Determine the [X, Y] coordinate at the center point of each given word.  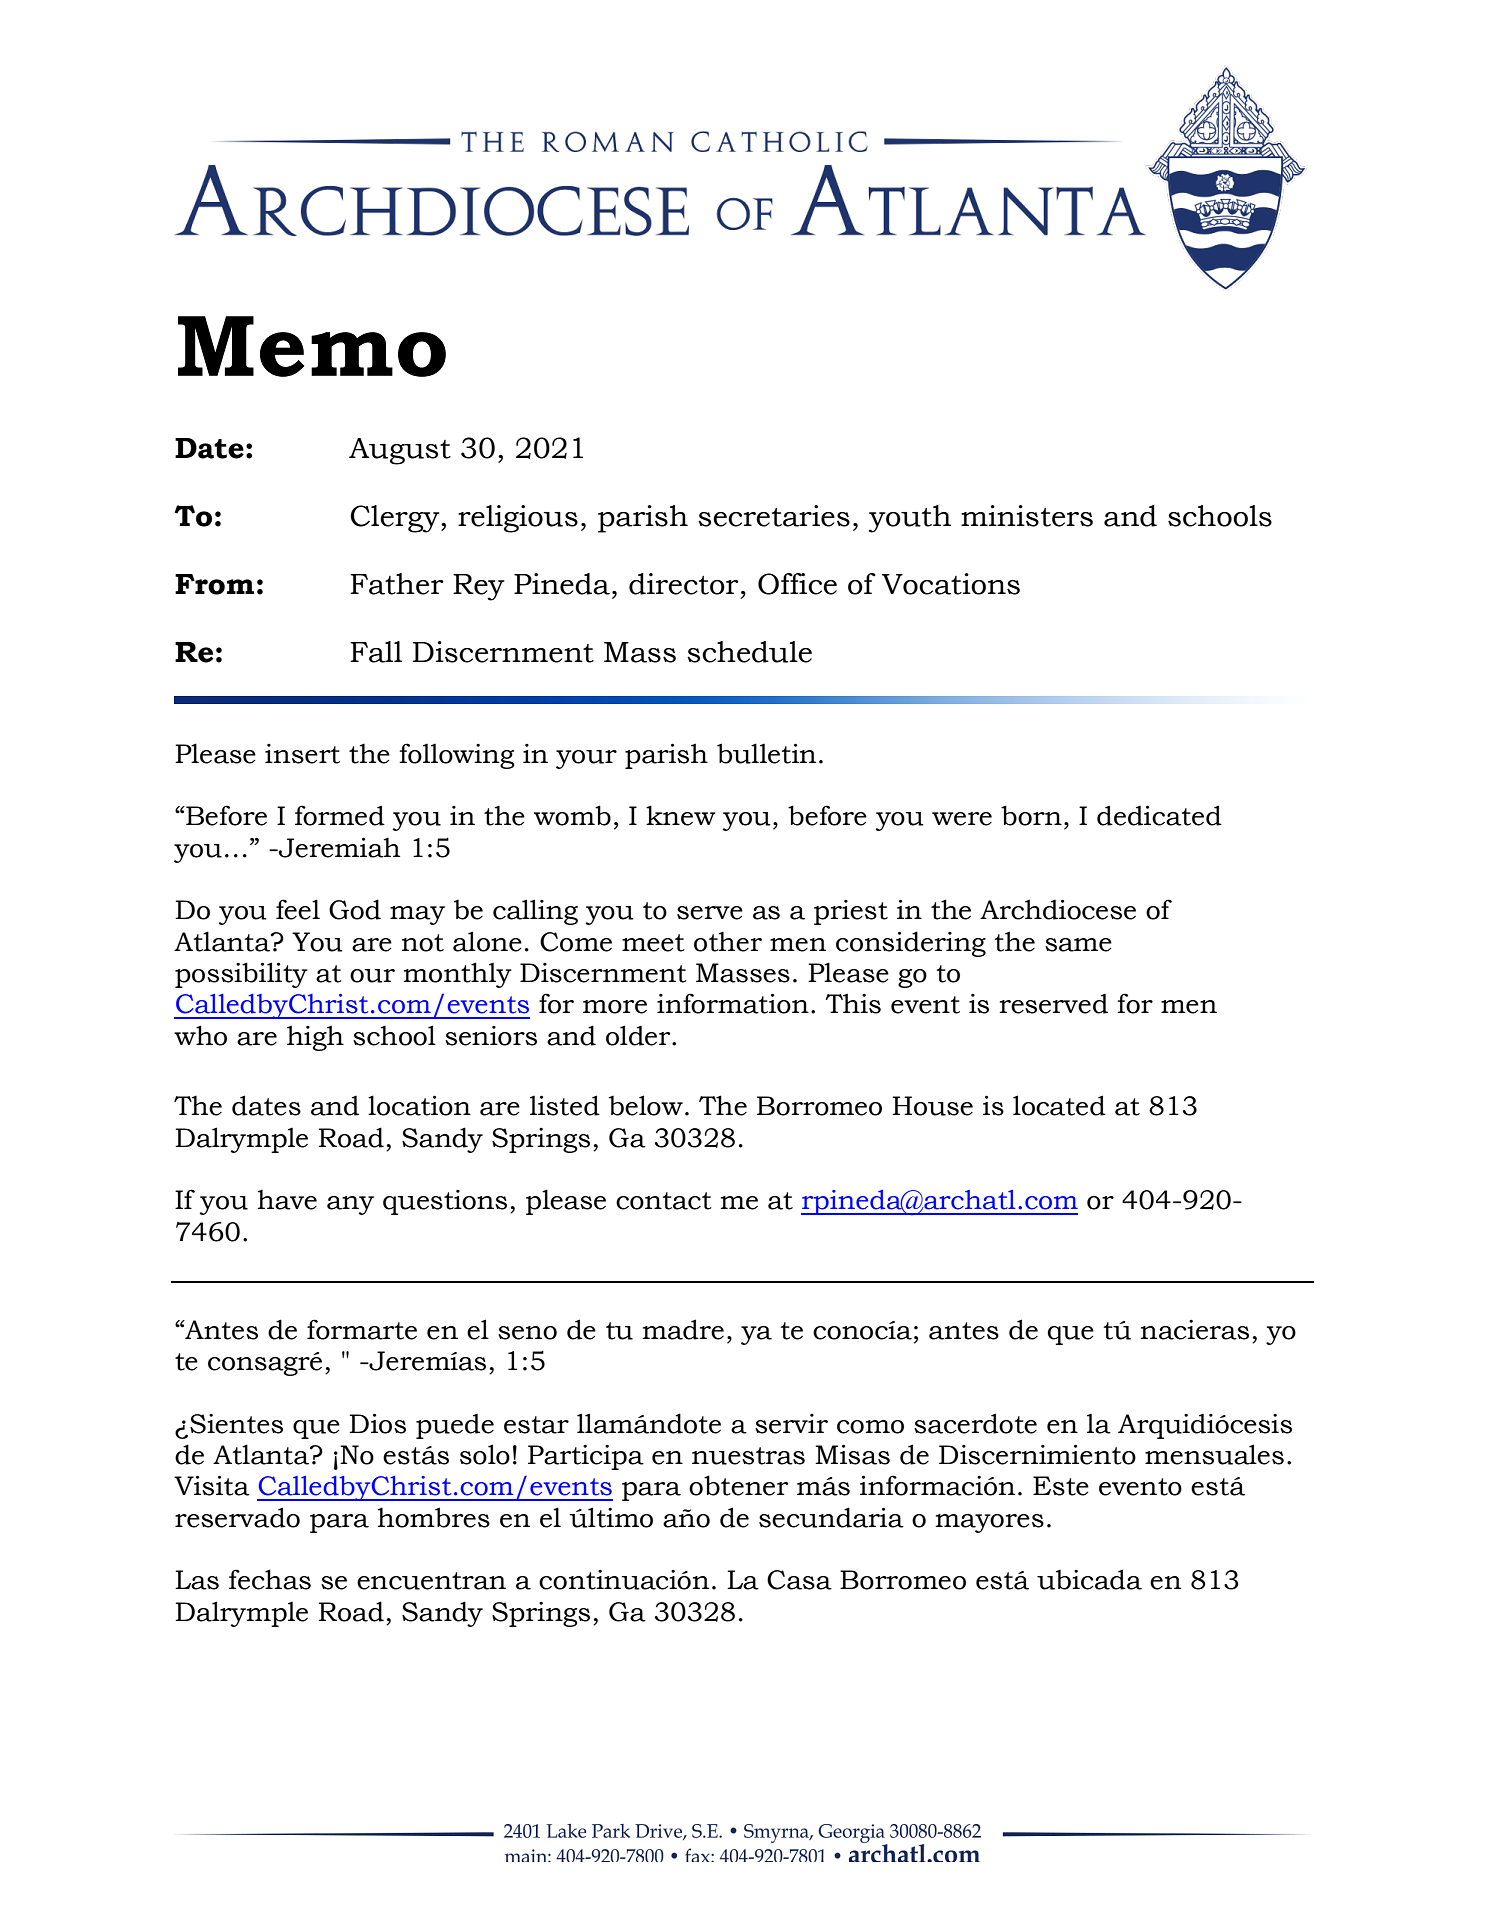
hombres [434, 1517]
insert [302, 754]
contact [664, 1201]
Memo [312, 346]
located [1059, 1105]
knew [681, 815]
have [287, 1199]
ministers [1027, 516]
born [1031, 815]
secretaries [774, 516]
